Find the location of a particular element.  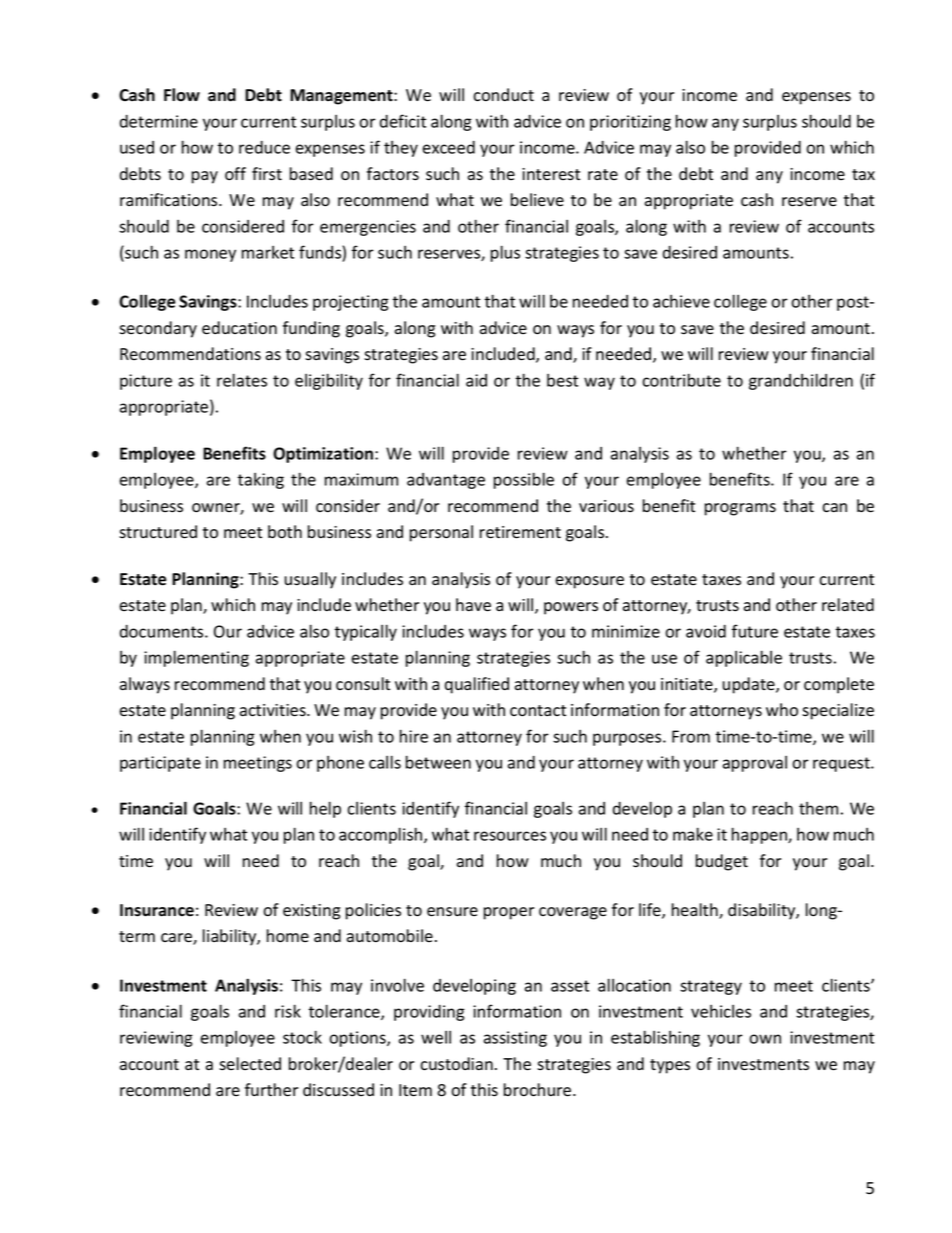

participate is located at coordinates (160, 764).
